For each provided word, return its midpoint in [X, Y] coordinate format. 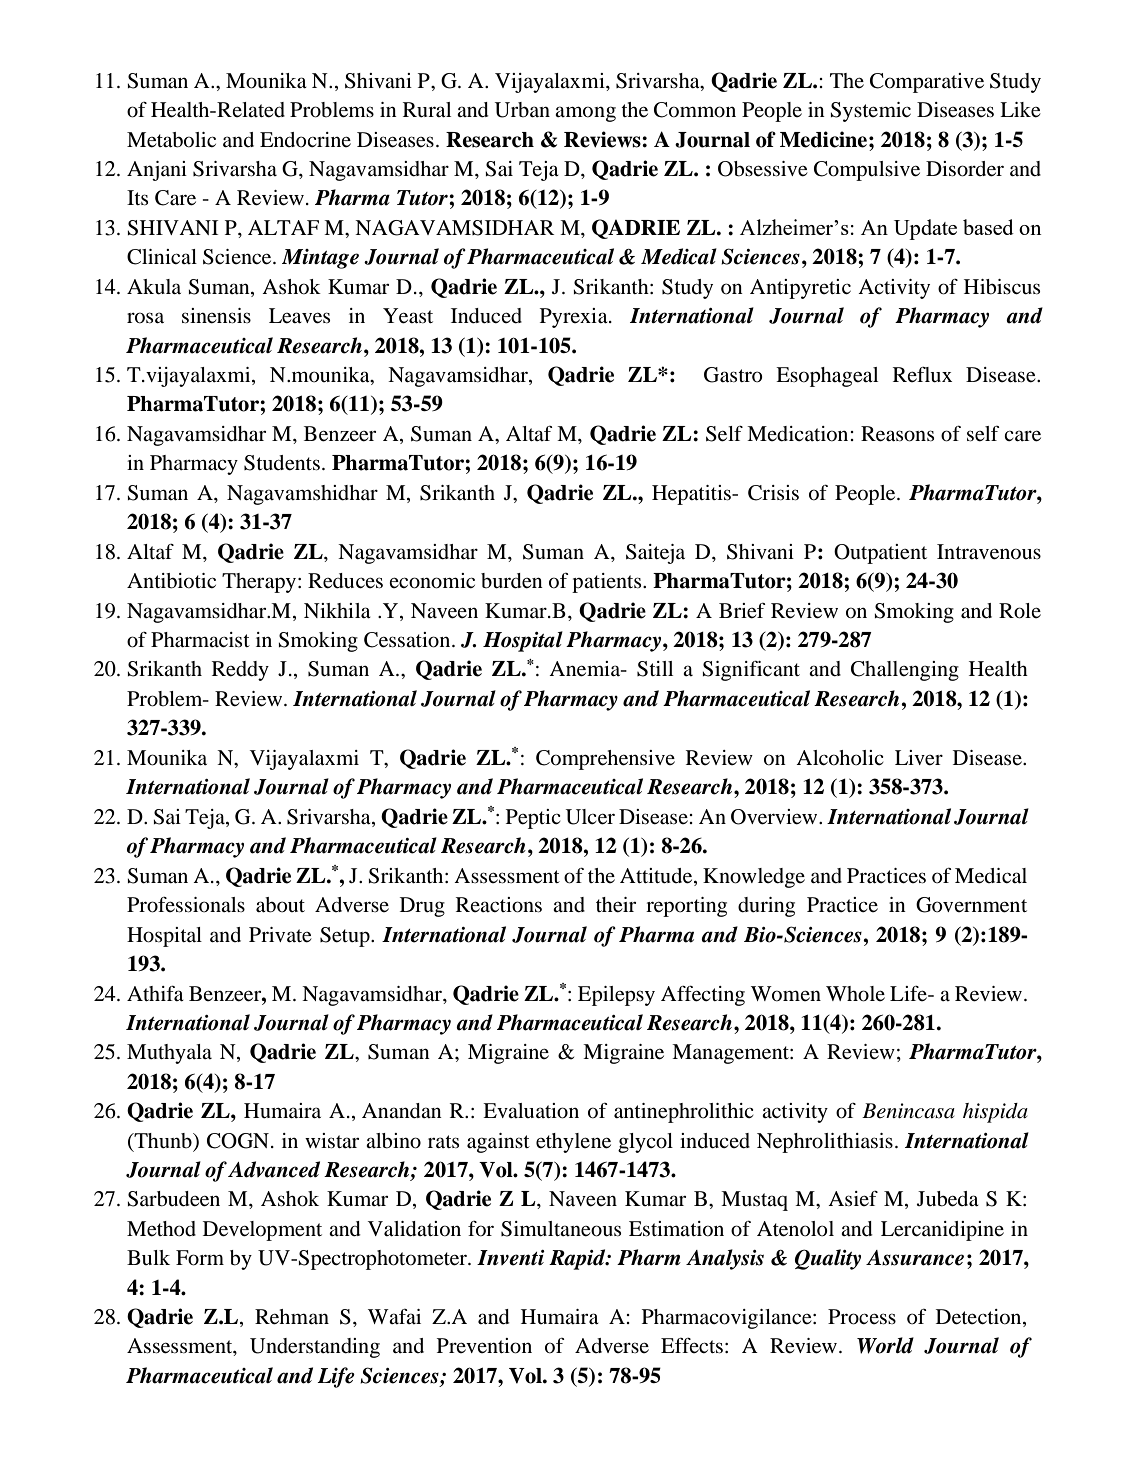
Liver [919, 758]
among [585, 114]
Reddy [240, 671]
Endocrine [305, 140]
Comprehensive [605, 760]
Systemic [871, 112]
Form [200, 1258]
